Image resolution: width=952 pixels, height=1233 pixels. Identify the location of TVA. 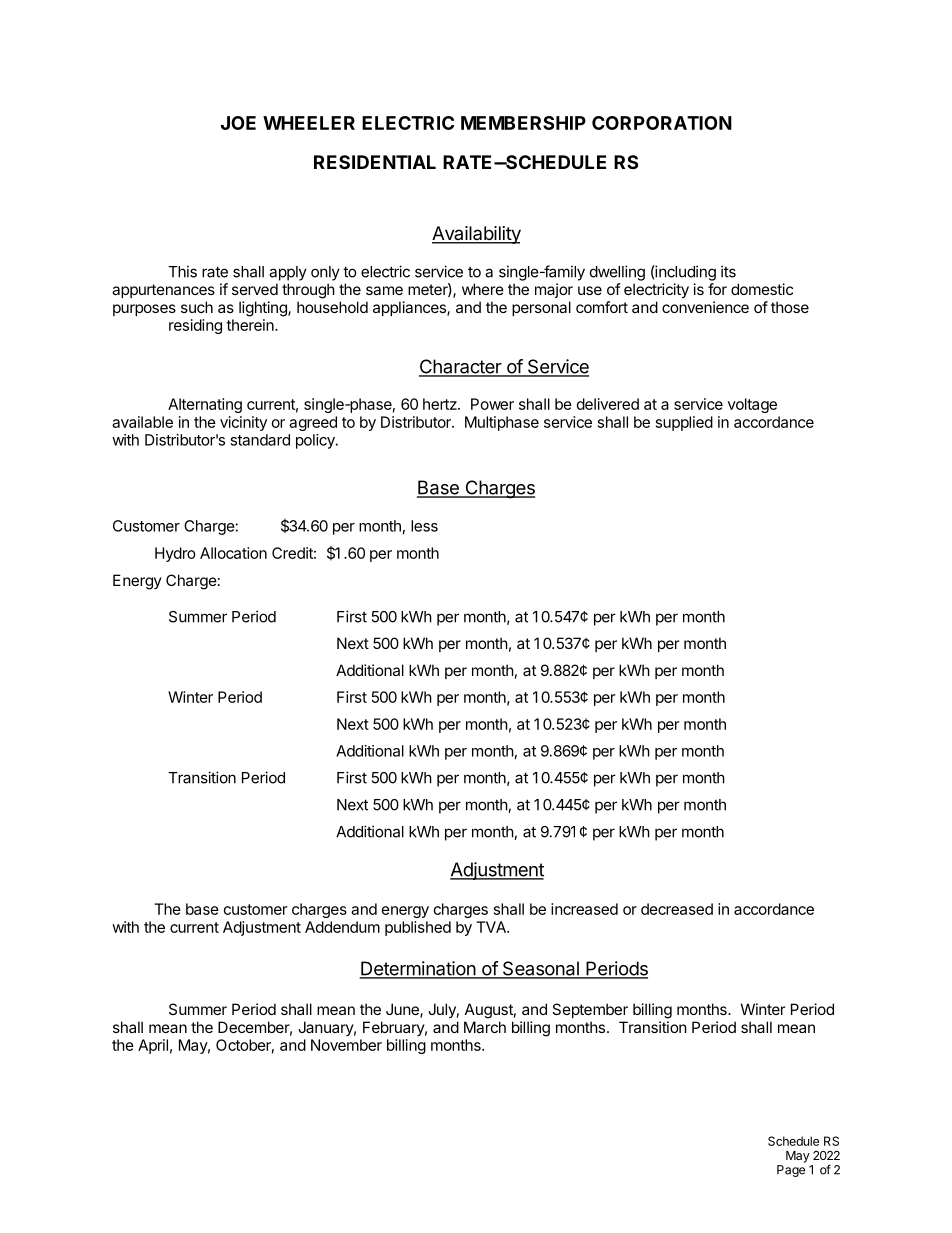
(492, 927).
